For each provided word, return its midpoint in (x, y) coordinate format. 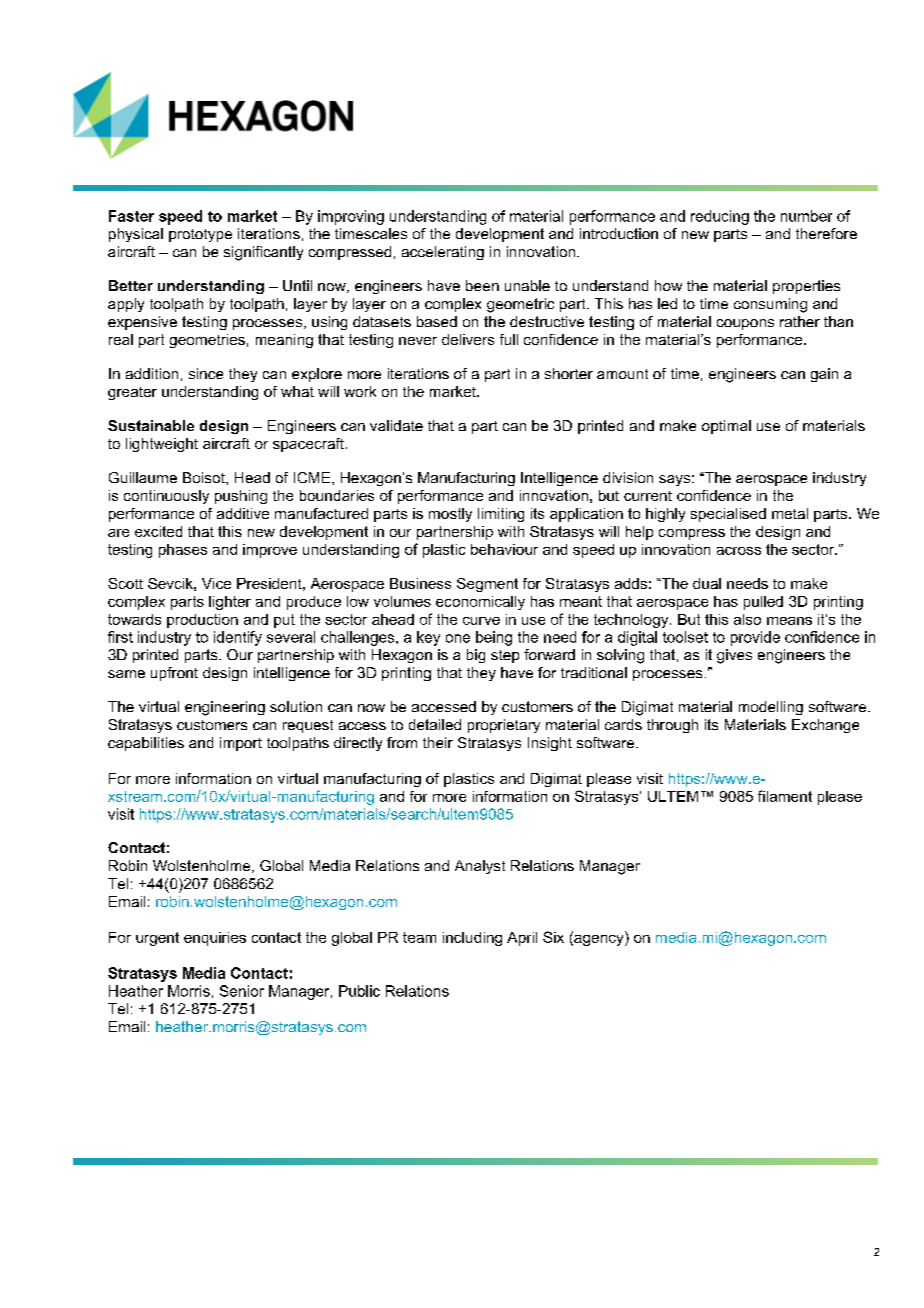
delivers (468, 339)
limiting (501, 515)
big (476, 656)
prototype (200, 235)
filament (785, 796)
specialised (728, 515)
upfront (174, 674)
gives (734, 656)
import (241, 744)
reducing (720, 217)
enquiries (215, 939)
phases (183, 551)
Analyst (480, 867)
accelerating (443, 253)
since (206, 373)
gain (824, 375)
